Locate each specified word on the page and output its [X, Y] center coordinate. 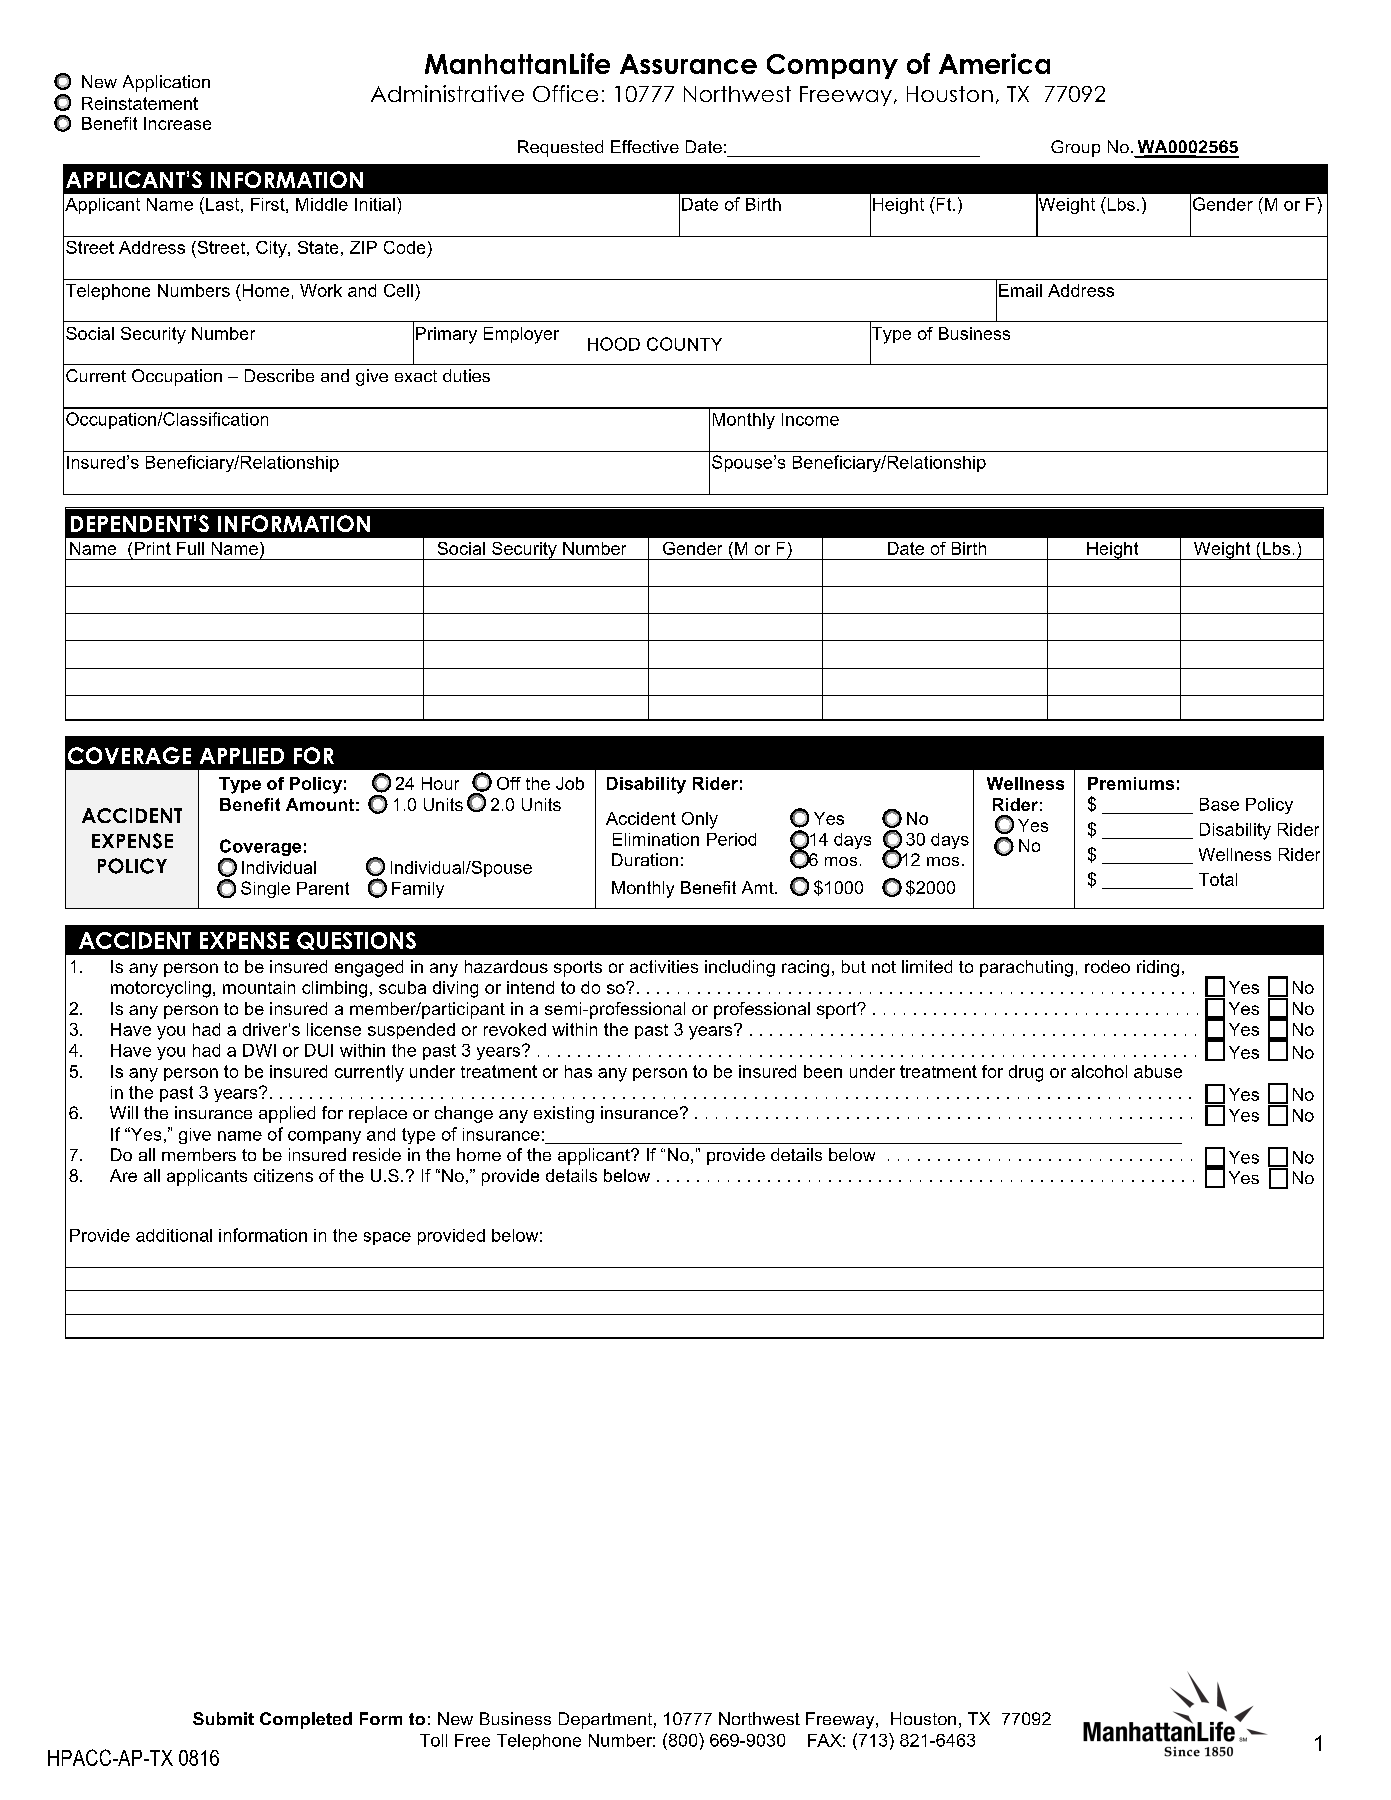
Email [1020, 290]
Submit [223, 1718]
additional [174, 1235]
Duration [645, 859]
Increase [177, 123]
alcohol [1099, 1071]
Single [265, 889]
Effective [645, 146]
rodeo [1107, 966]
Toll [433, 1740]
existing [564, 1114]
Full [190, 548]
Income [810, 419]
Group [1075, 148]
